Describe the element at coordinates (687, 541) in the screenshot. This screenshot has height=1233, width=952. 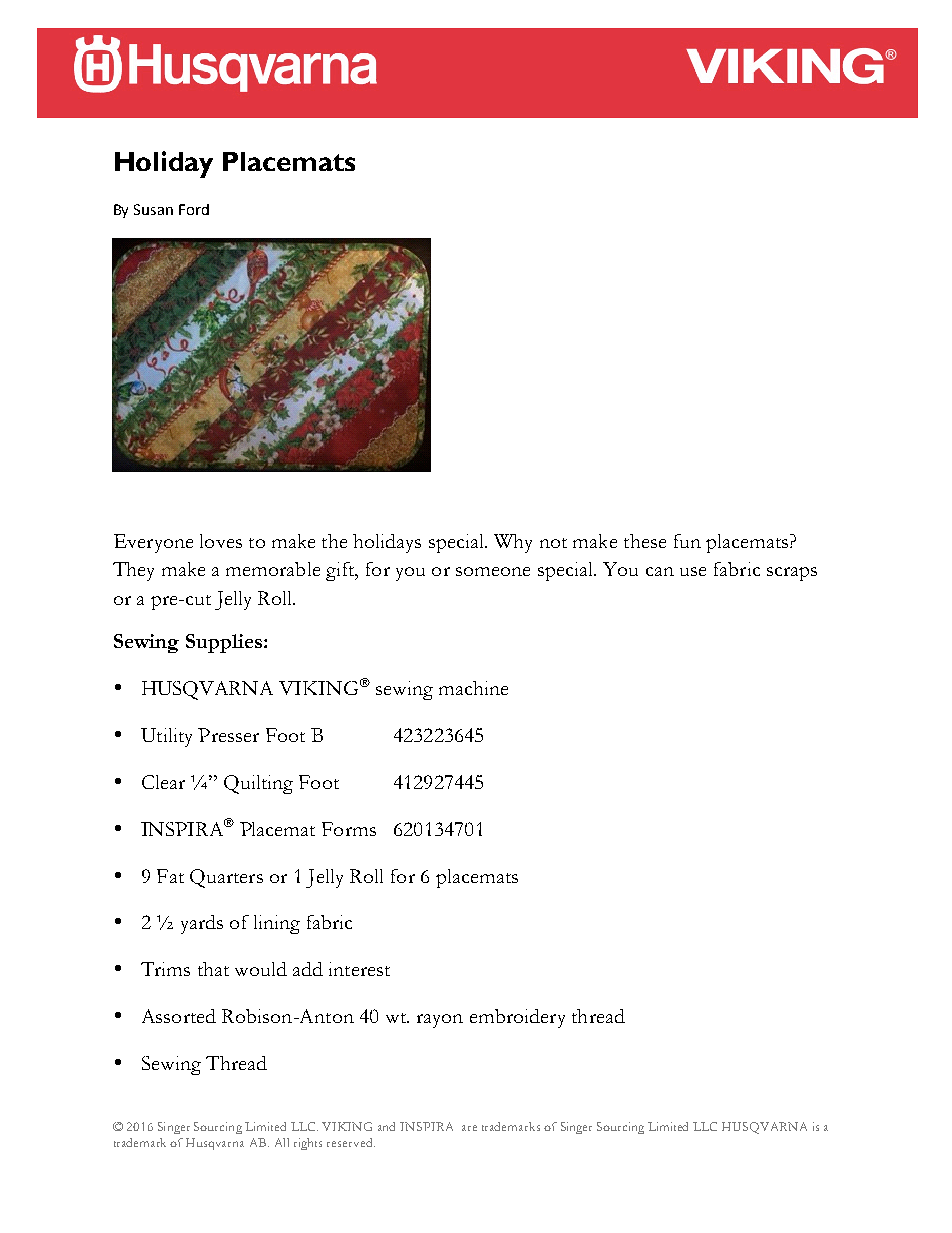
I see `fun` at that location.
